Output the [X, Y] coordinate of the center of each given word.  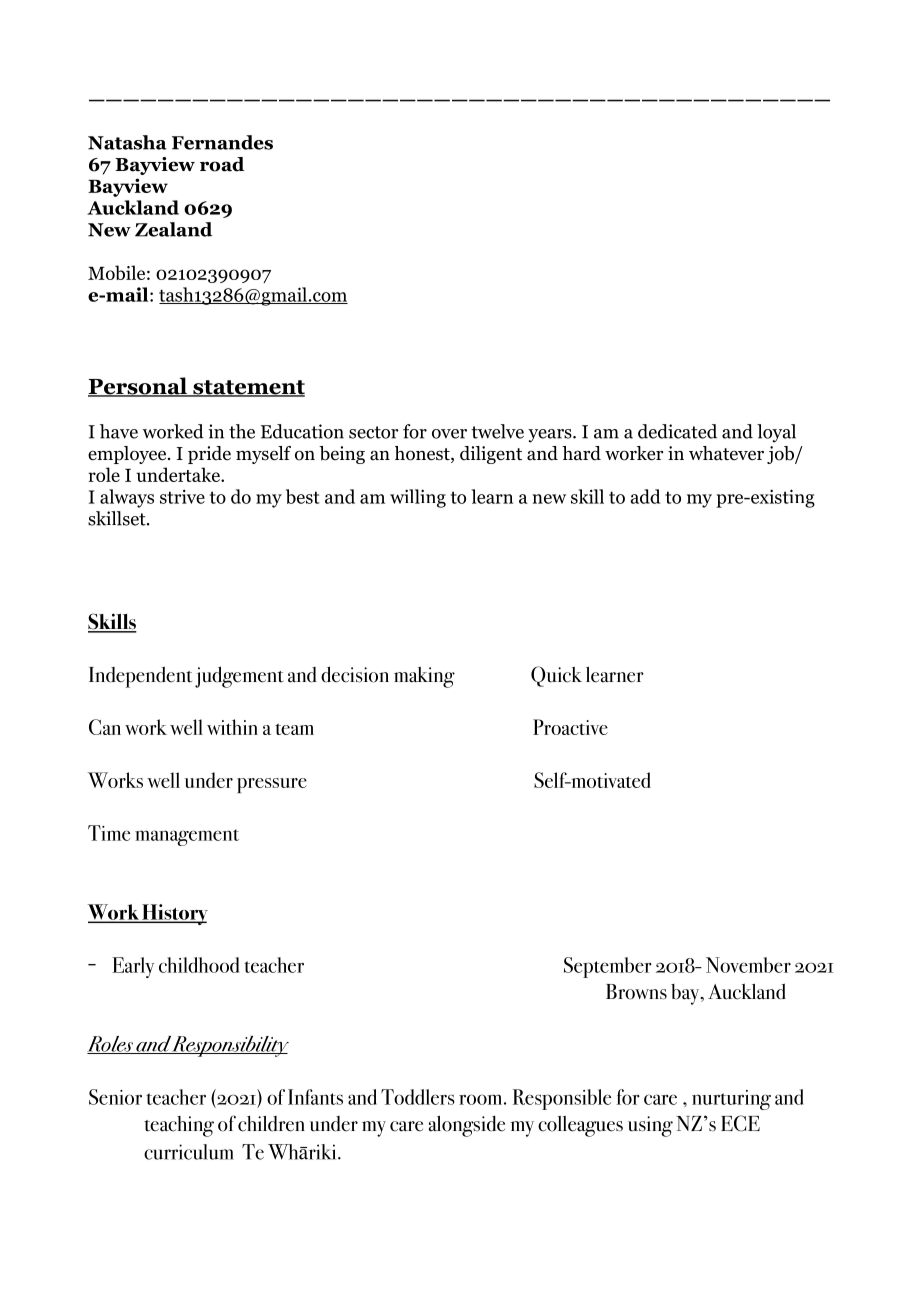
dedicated [677, 431]
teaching [179, 1126]
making [424, 677]
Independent [140, 677]
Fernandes [222, 142]
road [222, 164]
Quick [556, 676]
